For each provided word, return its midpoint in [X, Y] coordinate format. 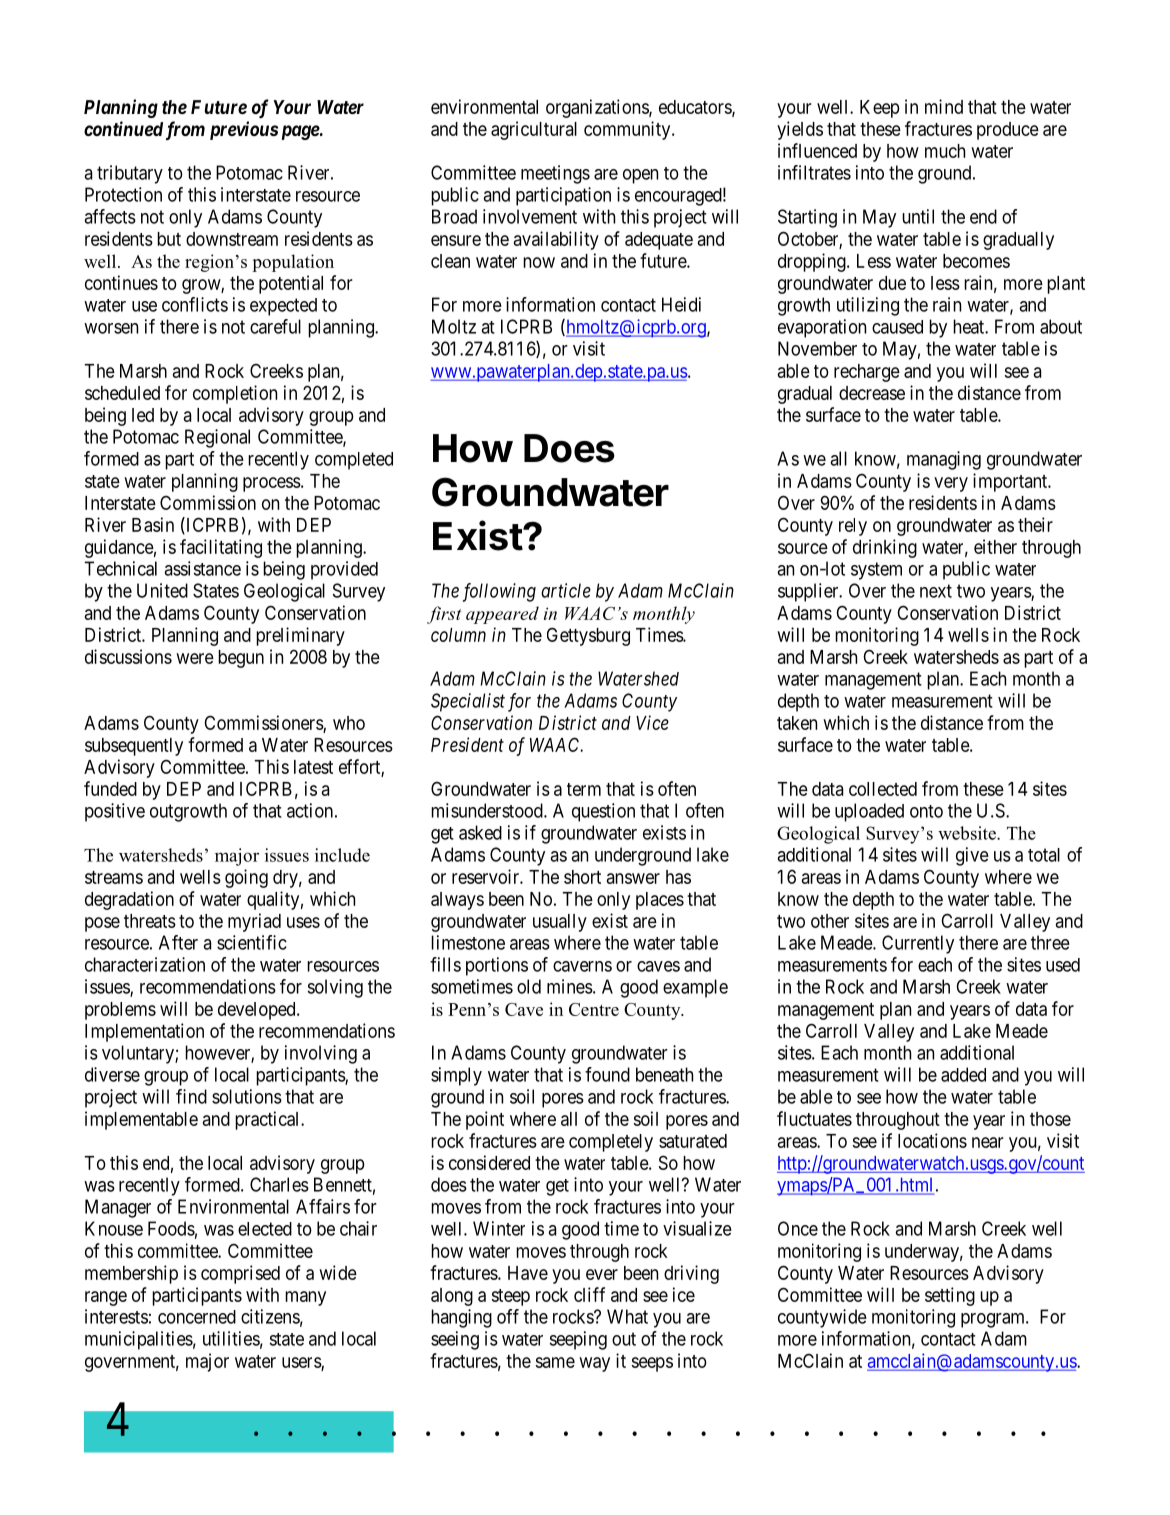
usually [560, 923]
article [566, 590]
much [945, 151]
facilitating [221, 548]
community [628, 130]
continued [123, 128]
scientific [252, 942]
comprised [240, 1274]
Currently [918, 944]
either [995, 546]
